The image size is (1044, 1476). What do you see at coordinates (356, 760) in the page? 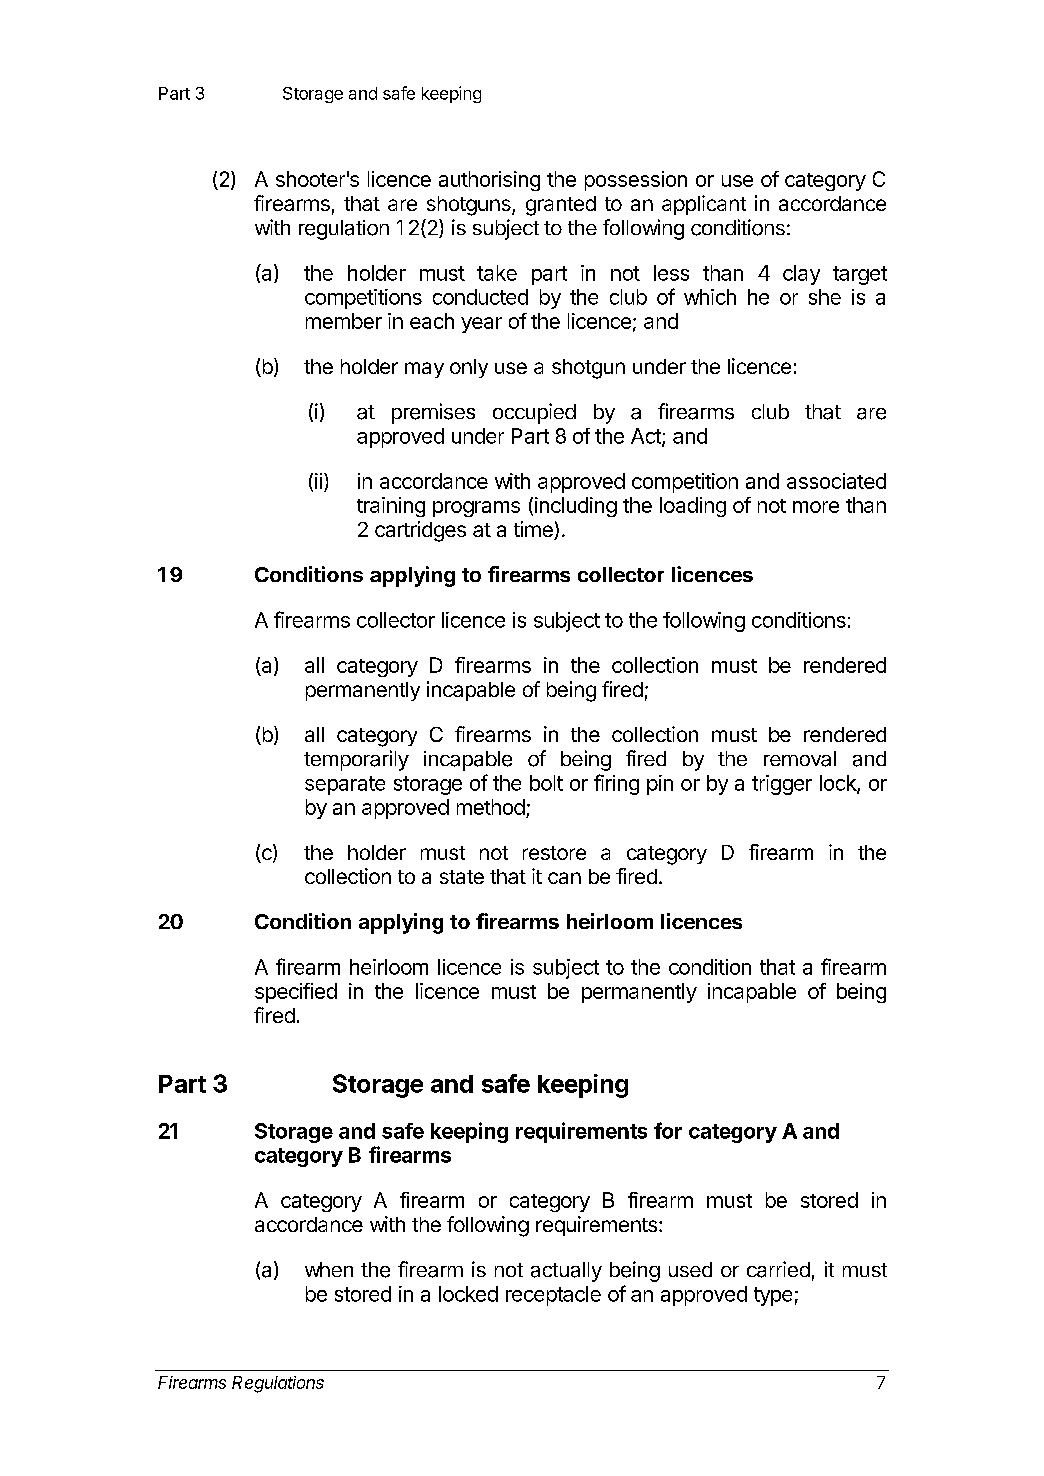
I see `temporarily` at bounding box center [356, 760].
